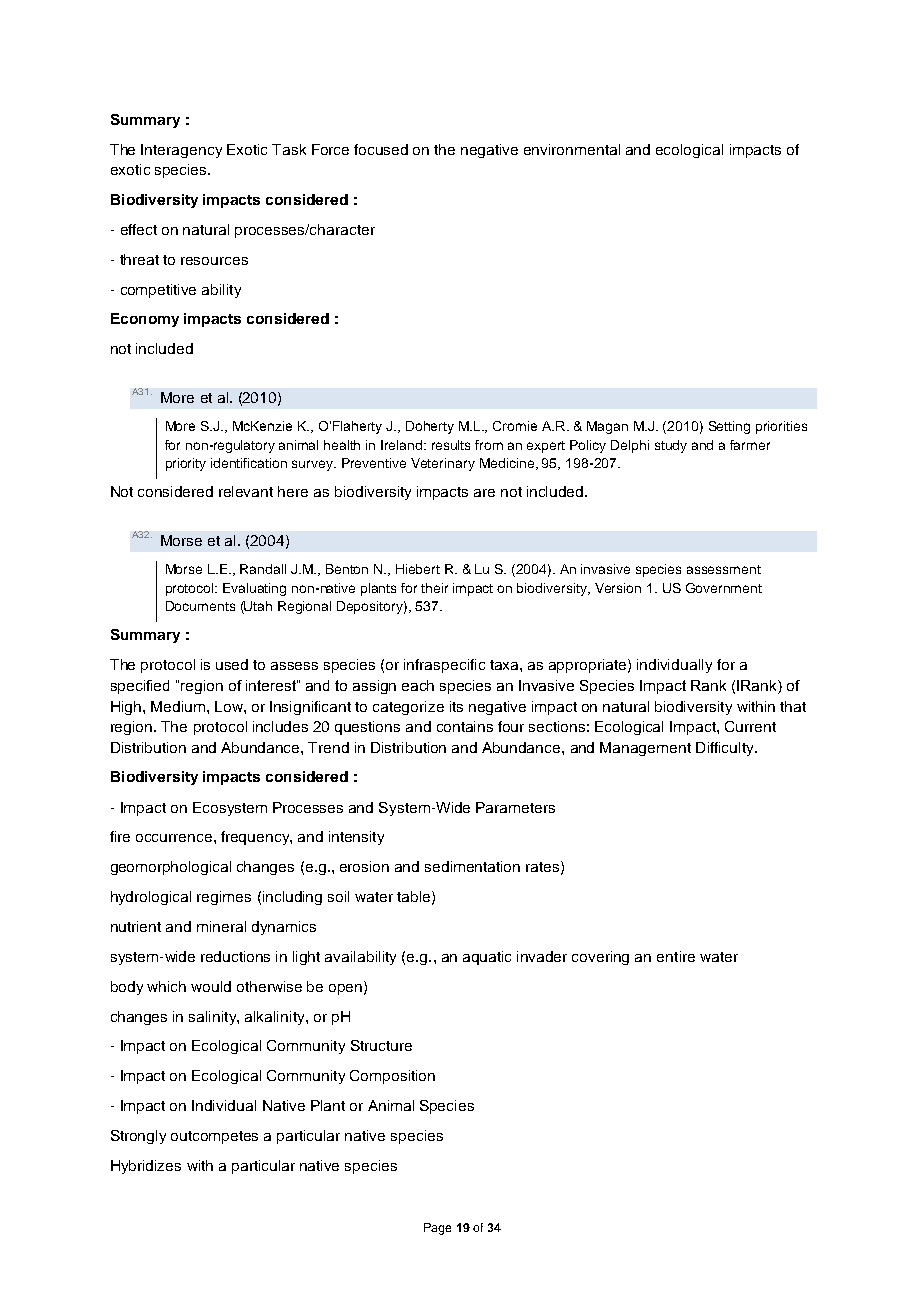 The height and width of the screenshot is (1308, 924). Describe the element at coordinates (181, 151) in the screenshot. I see `Interagency` at that location.
